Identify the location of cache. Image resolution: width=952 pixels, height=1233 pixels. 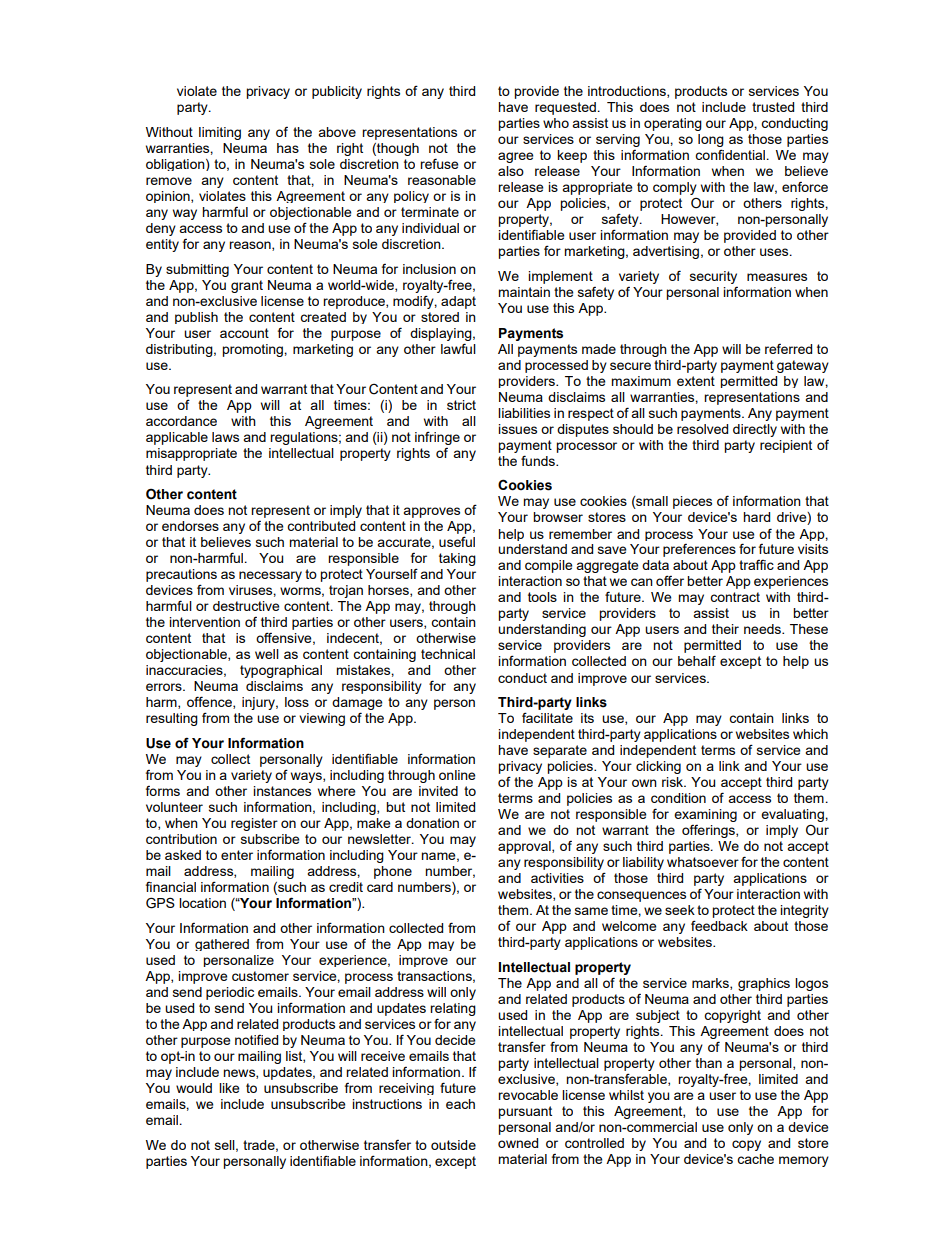
(755, 1159).
